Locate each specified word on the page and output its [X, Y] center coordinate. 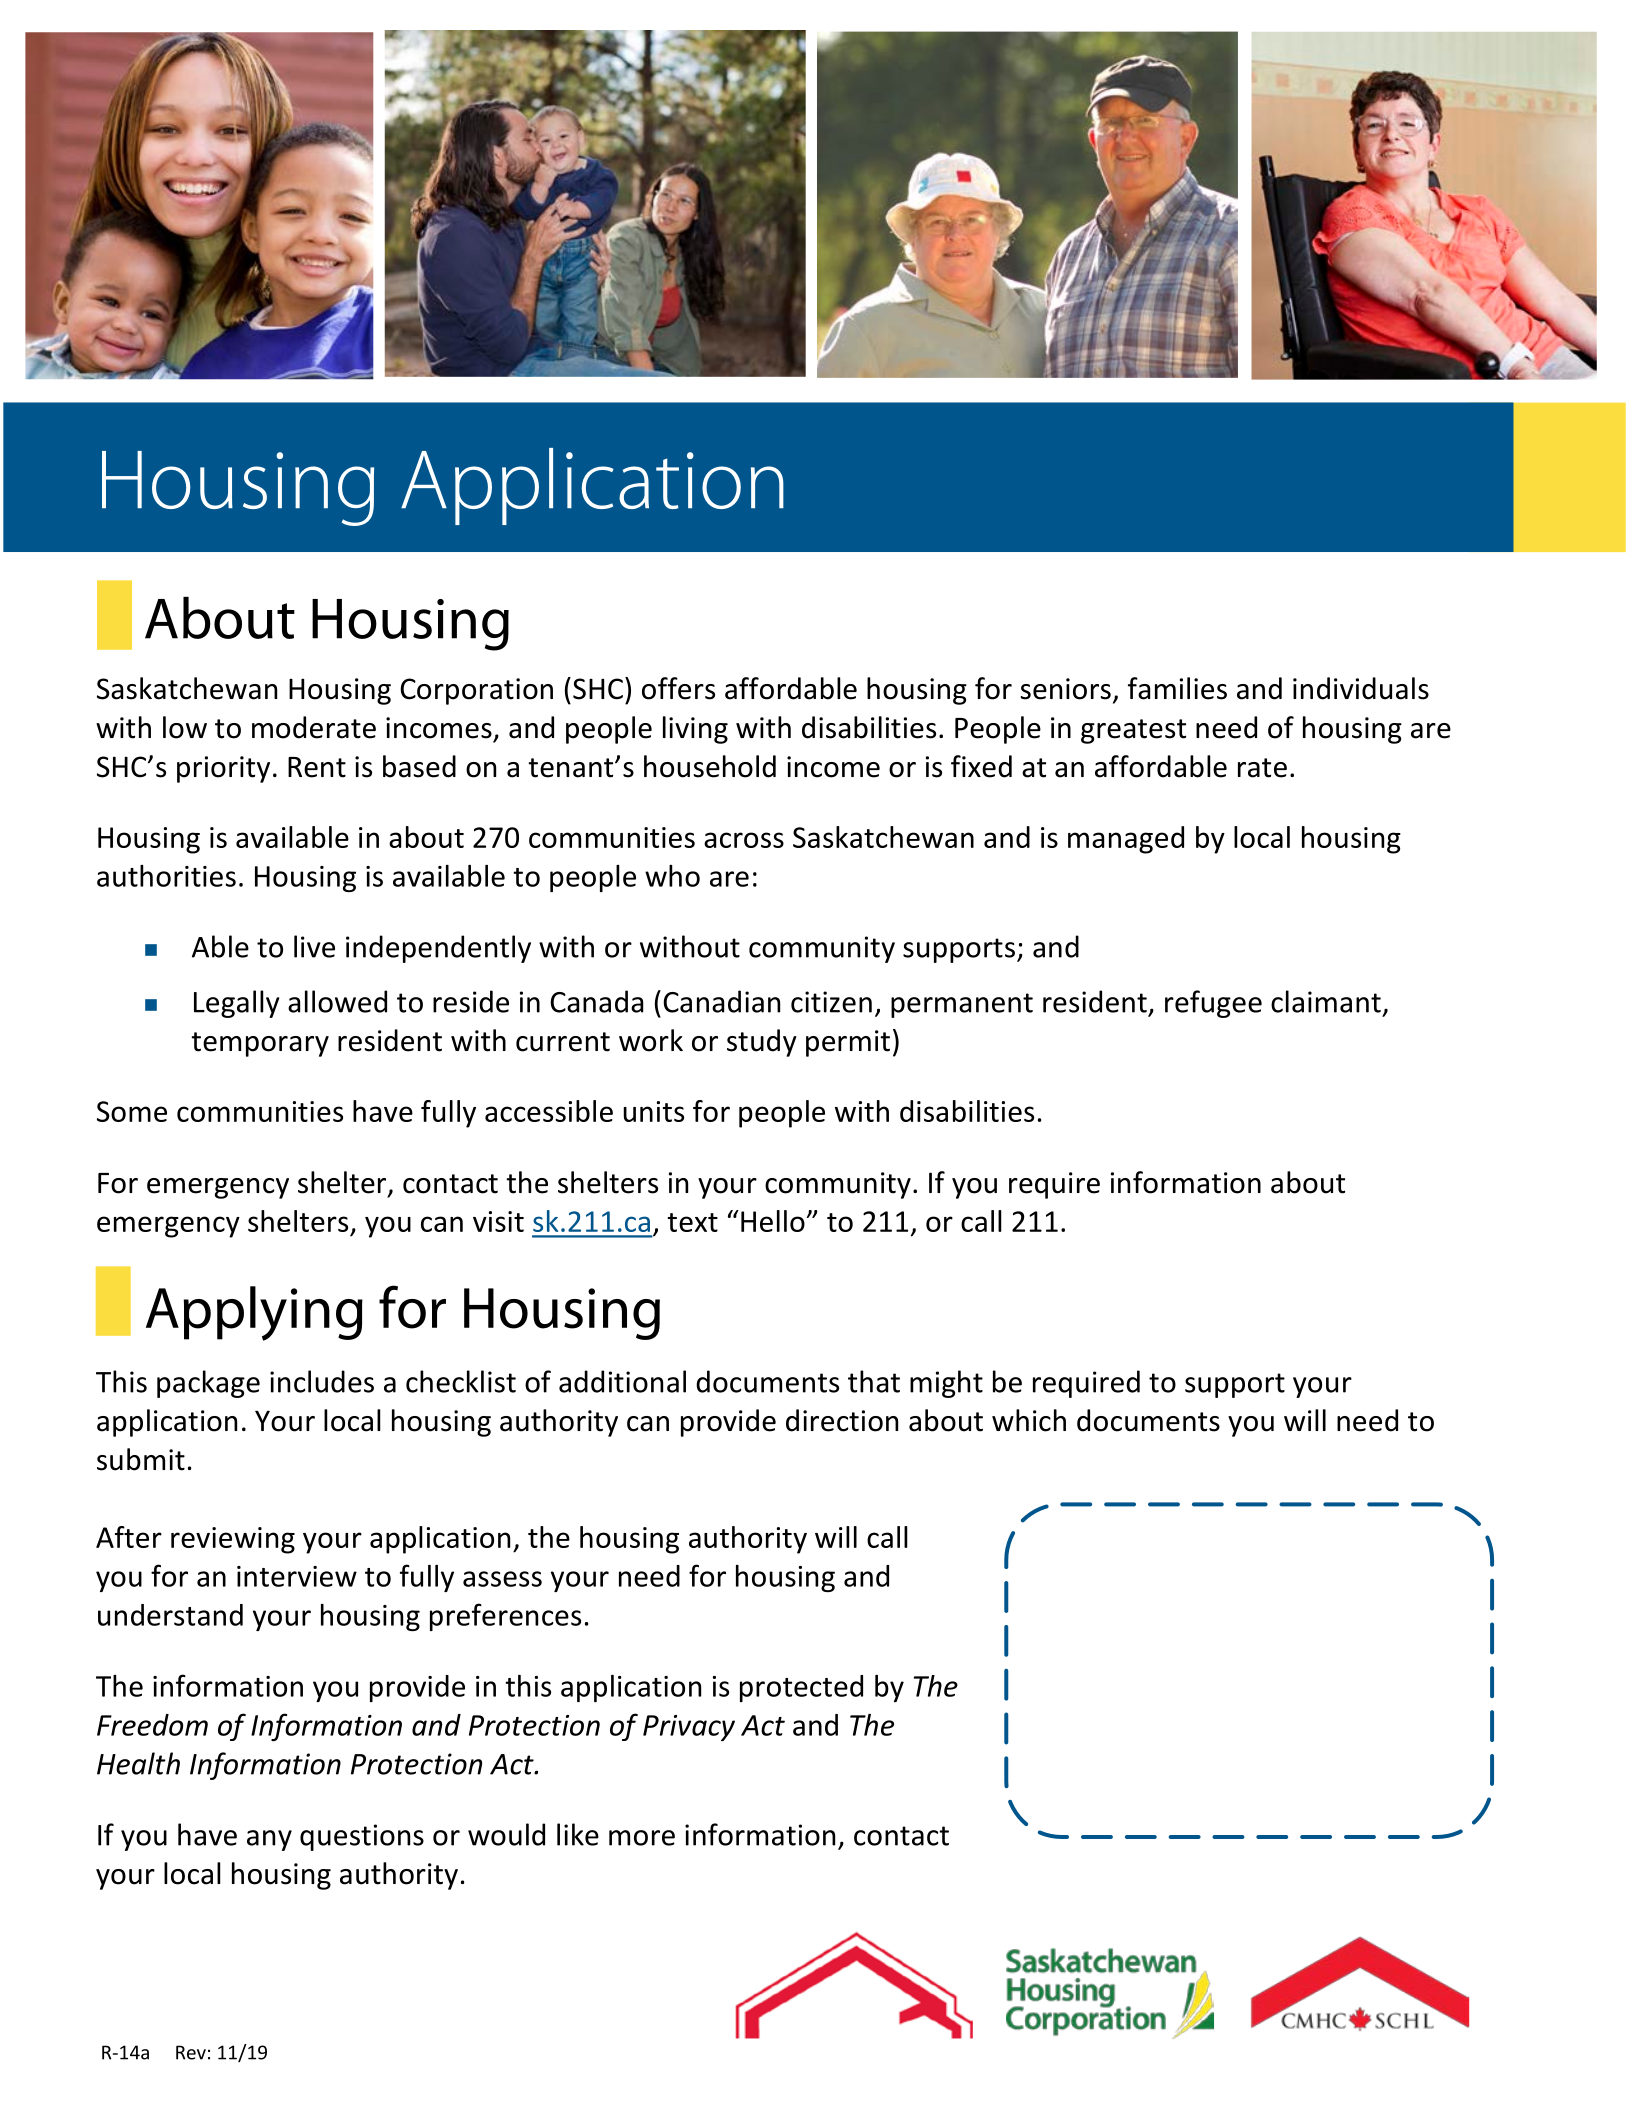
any [269, 1840]
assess [502, 1579]
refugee [1213, 1004]
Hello [774, 1221]
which [1029, 1420]
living [695, 730]
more [642, 1838]
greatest [1133, 731]
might [946, 1384]
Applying [254, 1313]
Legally [237, 1004]
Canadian [721, 1001]
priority [223, 769]
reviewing [233, 1540]
